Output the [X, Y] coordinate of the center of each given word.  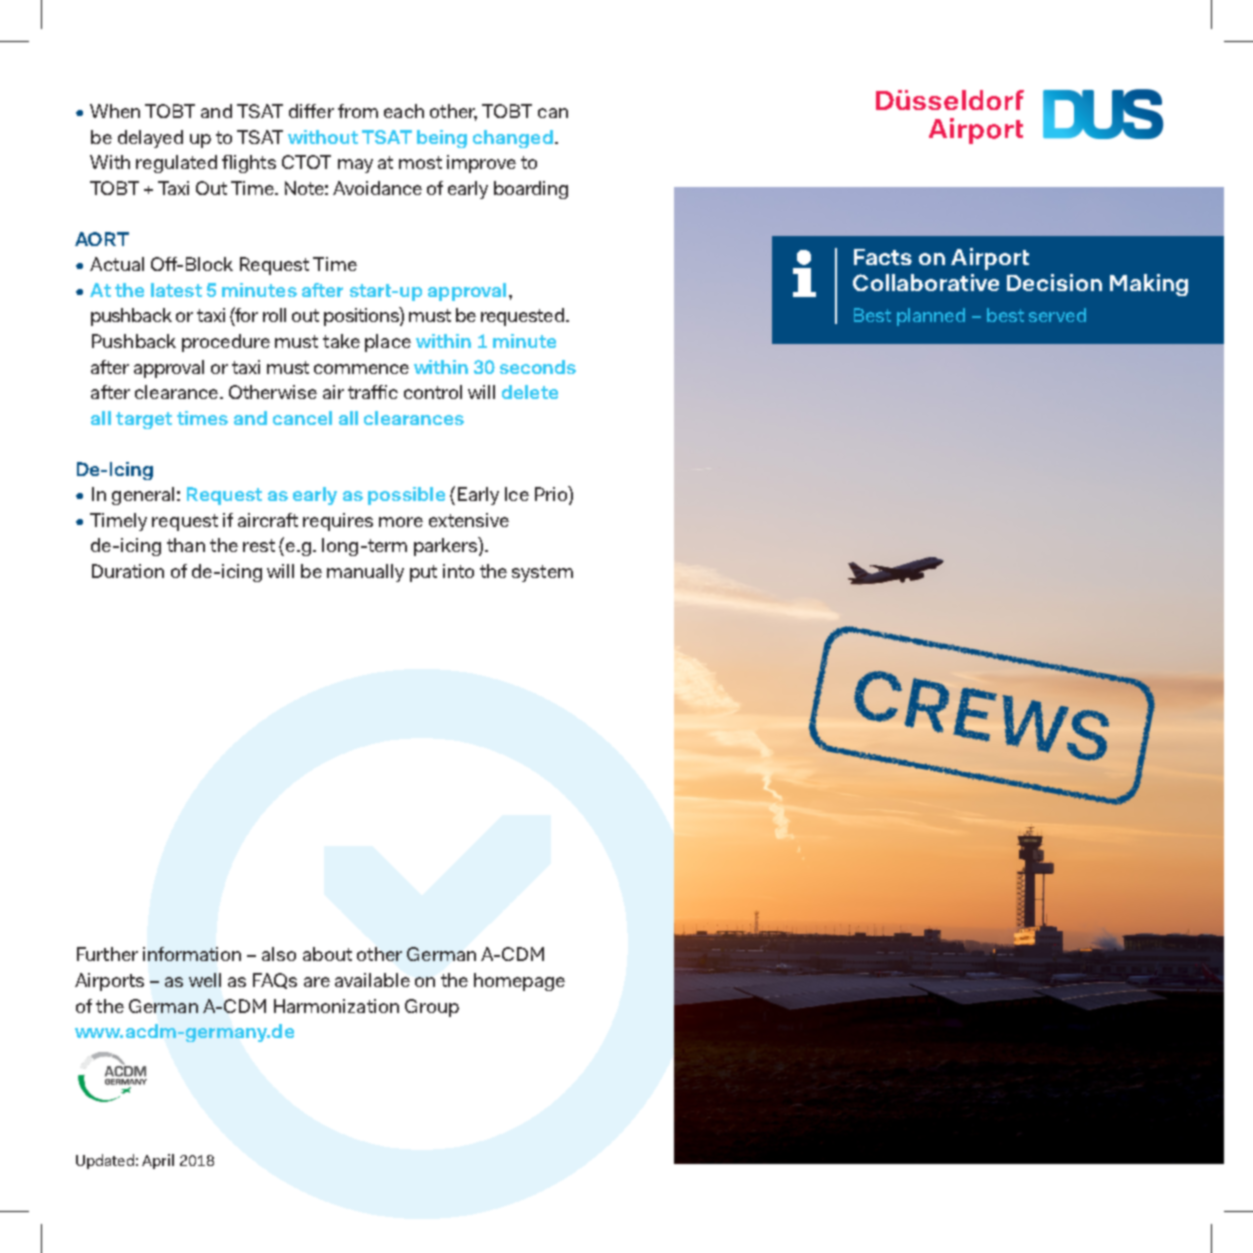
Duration [128, 571]
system [542, 573]
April [158, 1161]
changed [513, 139]
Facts [883, 257]
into [458, 571]
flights [249, 164]
